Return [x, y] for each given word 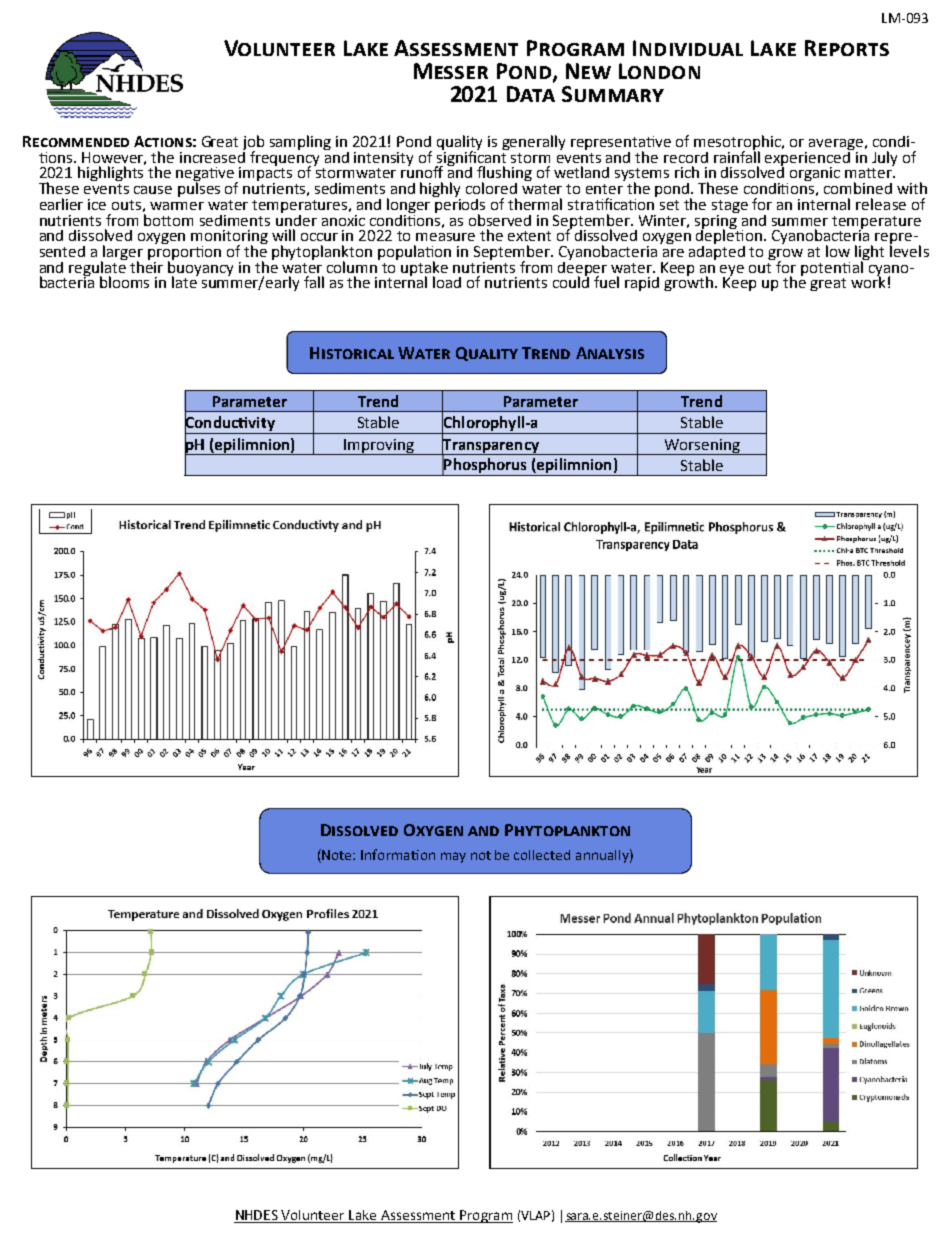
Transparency [491, 445]
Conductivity [231, 424]
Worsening [702, 447]
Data [531, 94]
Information [398, 854]
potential [833, 267]
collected [542, 855]
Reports [847, 48]
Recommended [76, 141]
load [447, 282]
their [146, 265]
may [453, 857]
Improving [379, 447]
